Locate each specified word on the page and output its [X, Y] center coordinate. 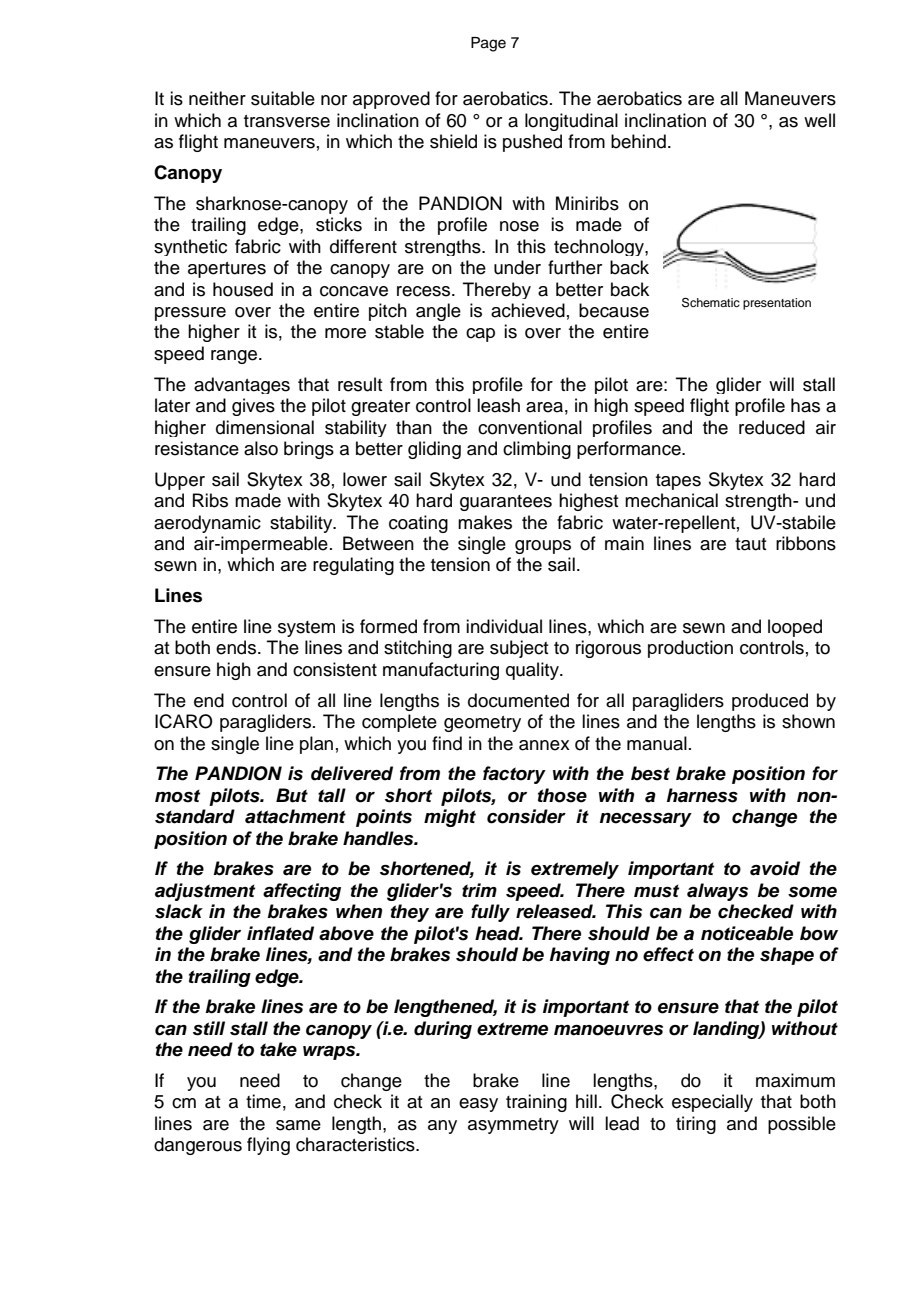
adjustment [205, 892]
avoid [775, 868]
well [819, 120]
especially [712, 1103]
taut [751, 544]
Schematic [711, 303]
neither [217, 98]
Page [488, 44]
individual [504, 626]
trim [479, 890]
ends [237, 647]
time [263, 1101]
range [234, 357]
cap [480, 335]
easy [478, 1105]
